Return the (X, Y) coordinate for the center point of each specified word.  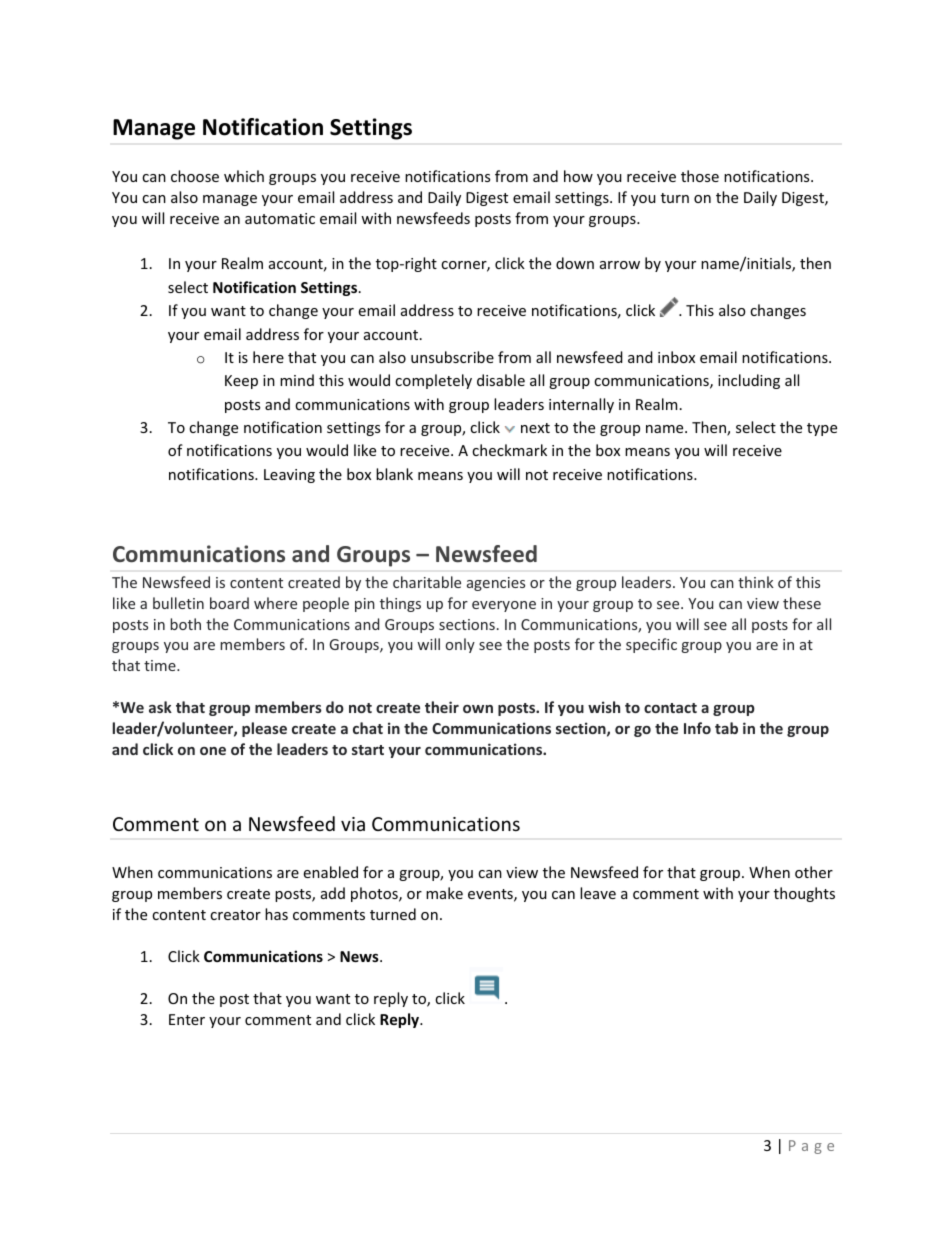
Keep (241, 382)
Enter (187, 1019)
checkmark (509, 450)
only (460, 645)
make (444, 893)
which (244, 176)
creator (235, 915)
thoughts (804, 894)
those (700, 176)
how (578, 176)
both (185, 624)
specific (651, 645)
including (749, 381)
